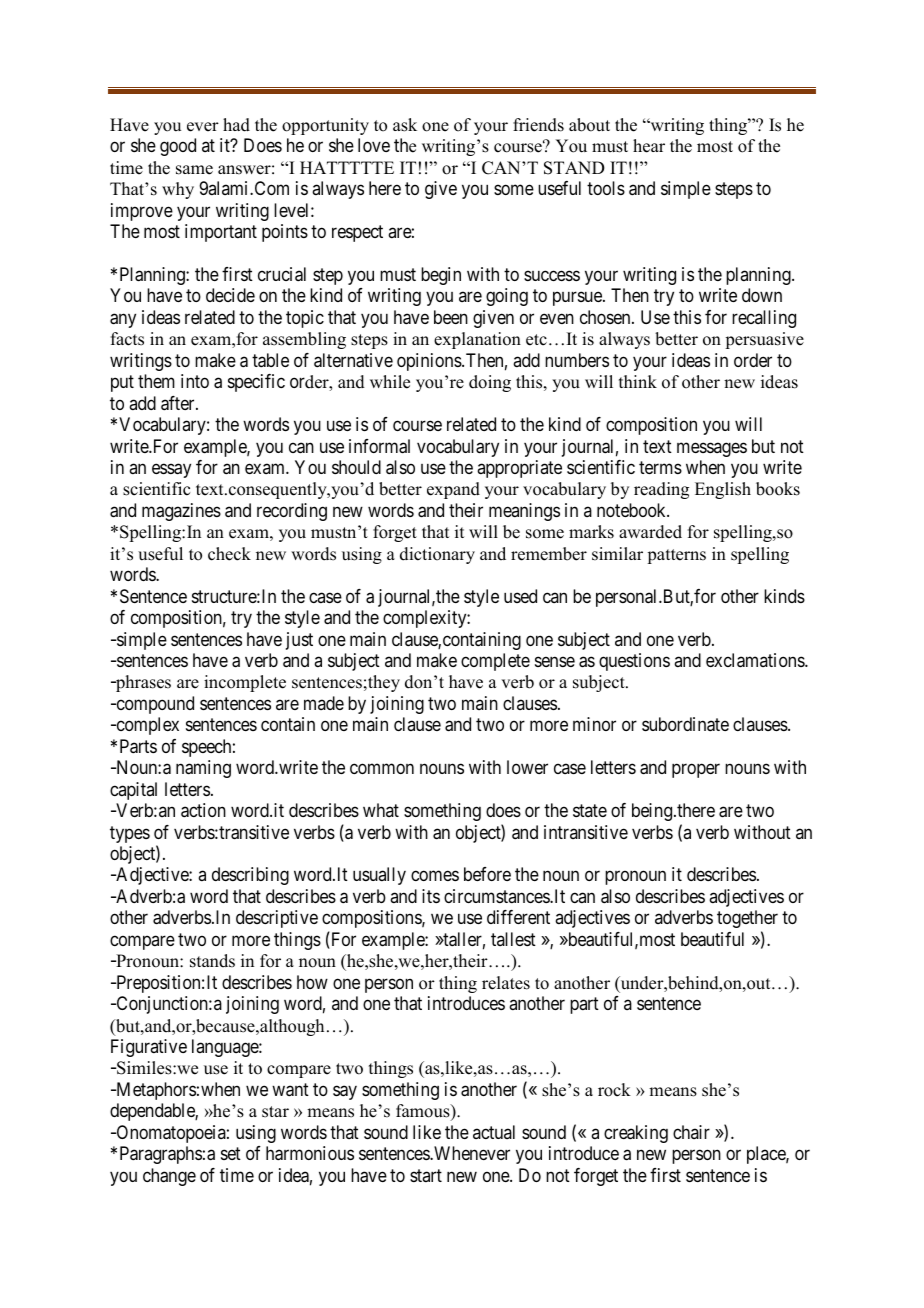 This screenshot has height=1308, width=924. What do you see at coordinates (203, 769) in the screenshot?
I see `naming` at bounding box center [203, 769].
